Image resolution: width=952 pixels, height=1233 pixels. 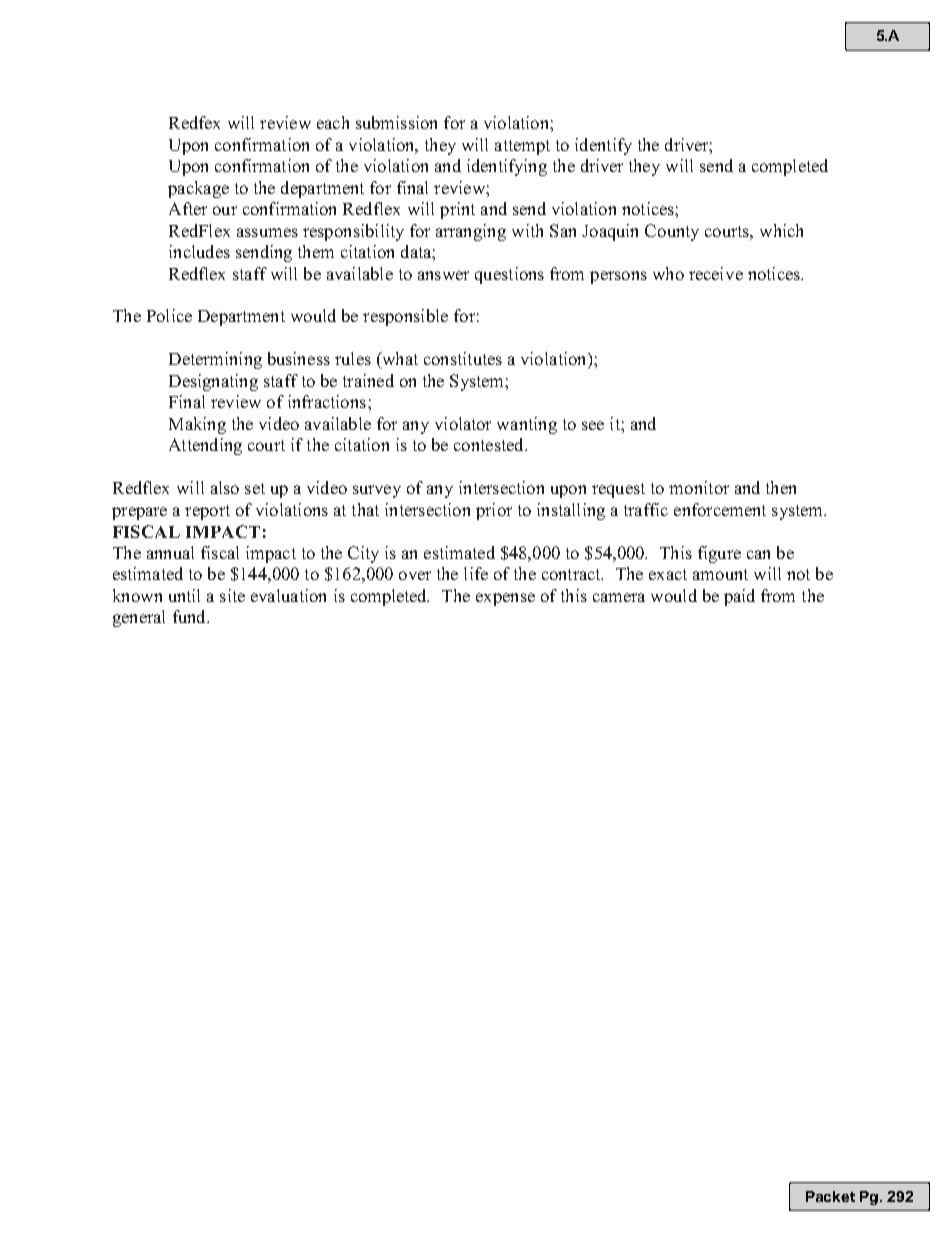 I want to click on attempt, so click(x=522, y=147).
